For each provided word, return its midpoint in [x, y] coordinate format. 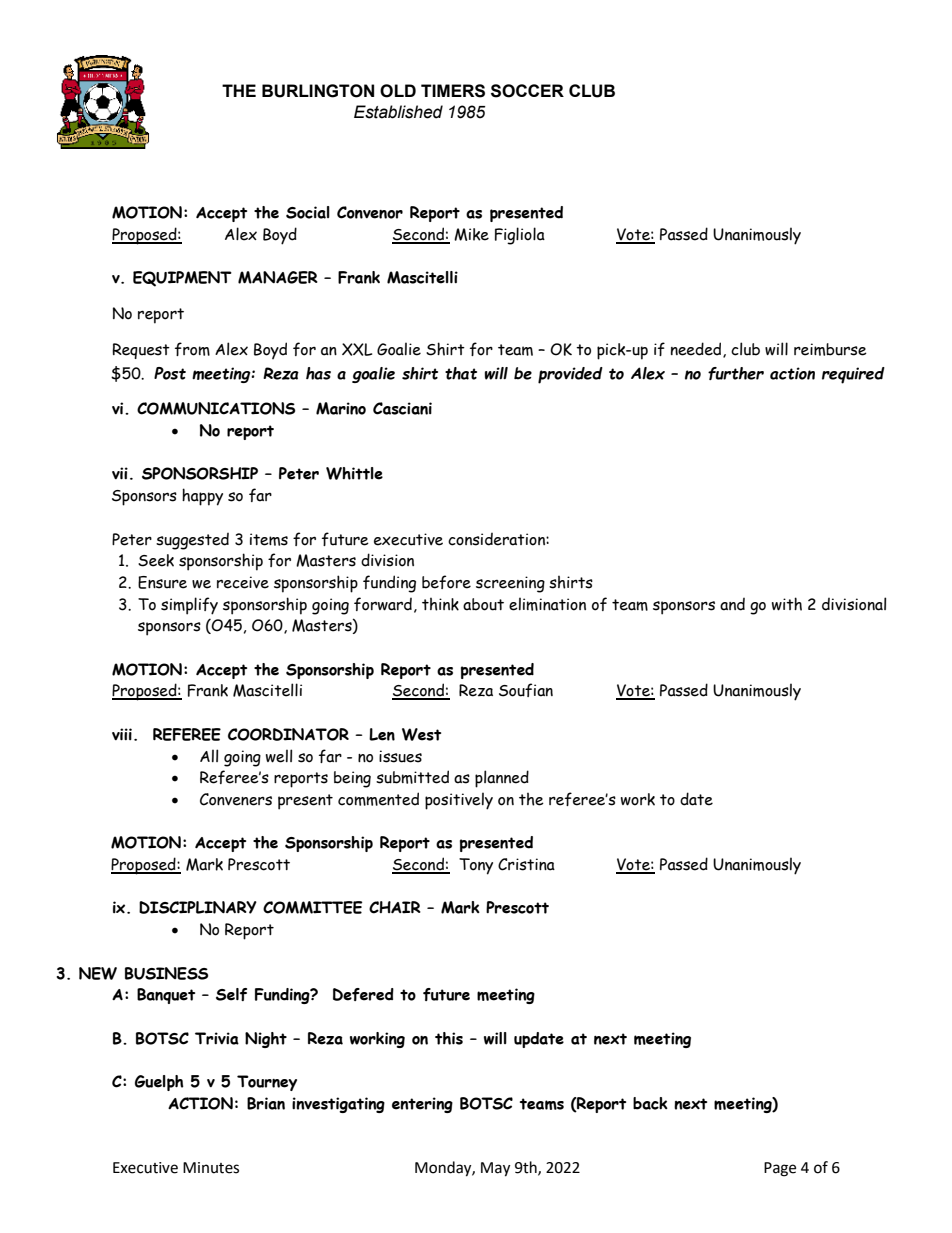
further [736, 373]
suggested [192, 541]
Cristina [526, 864]
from [192, 349]
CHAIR [395, 907]
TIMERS [453, 91]
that [461, 373]
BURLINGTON [318, 91]
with [787, 604]
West [421, 734]
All [209, 755]
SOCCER [527, 91]
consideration [497, 539]
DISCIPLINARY [198, 907]
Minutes [211, 1168]
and [732, 604]
